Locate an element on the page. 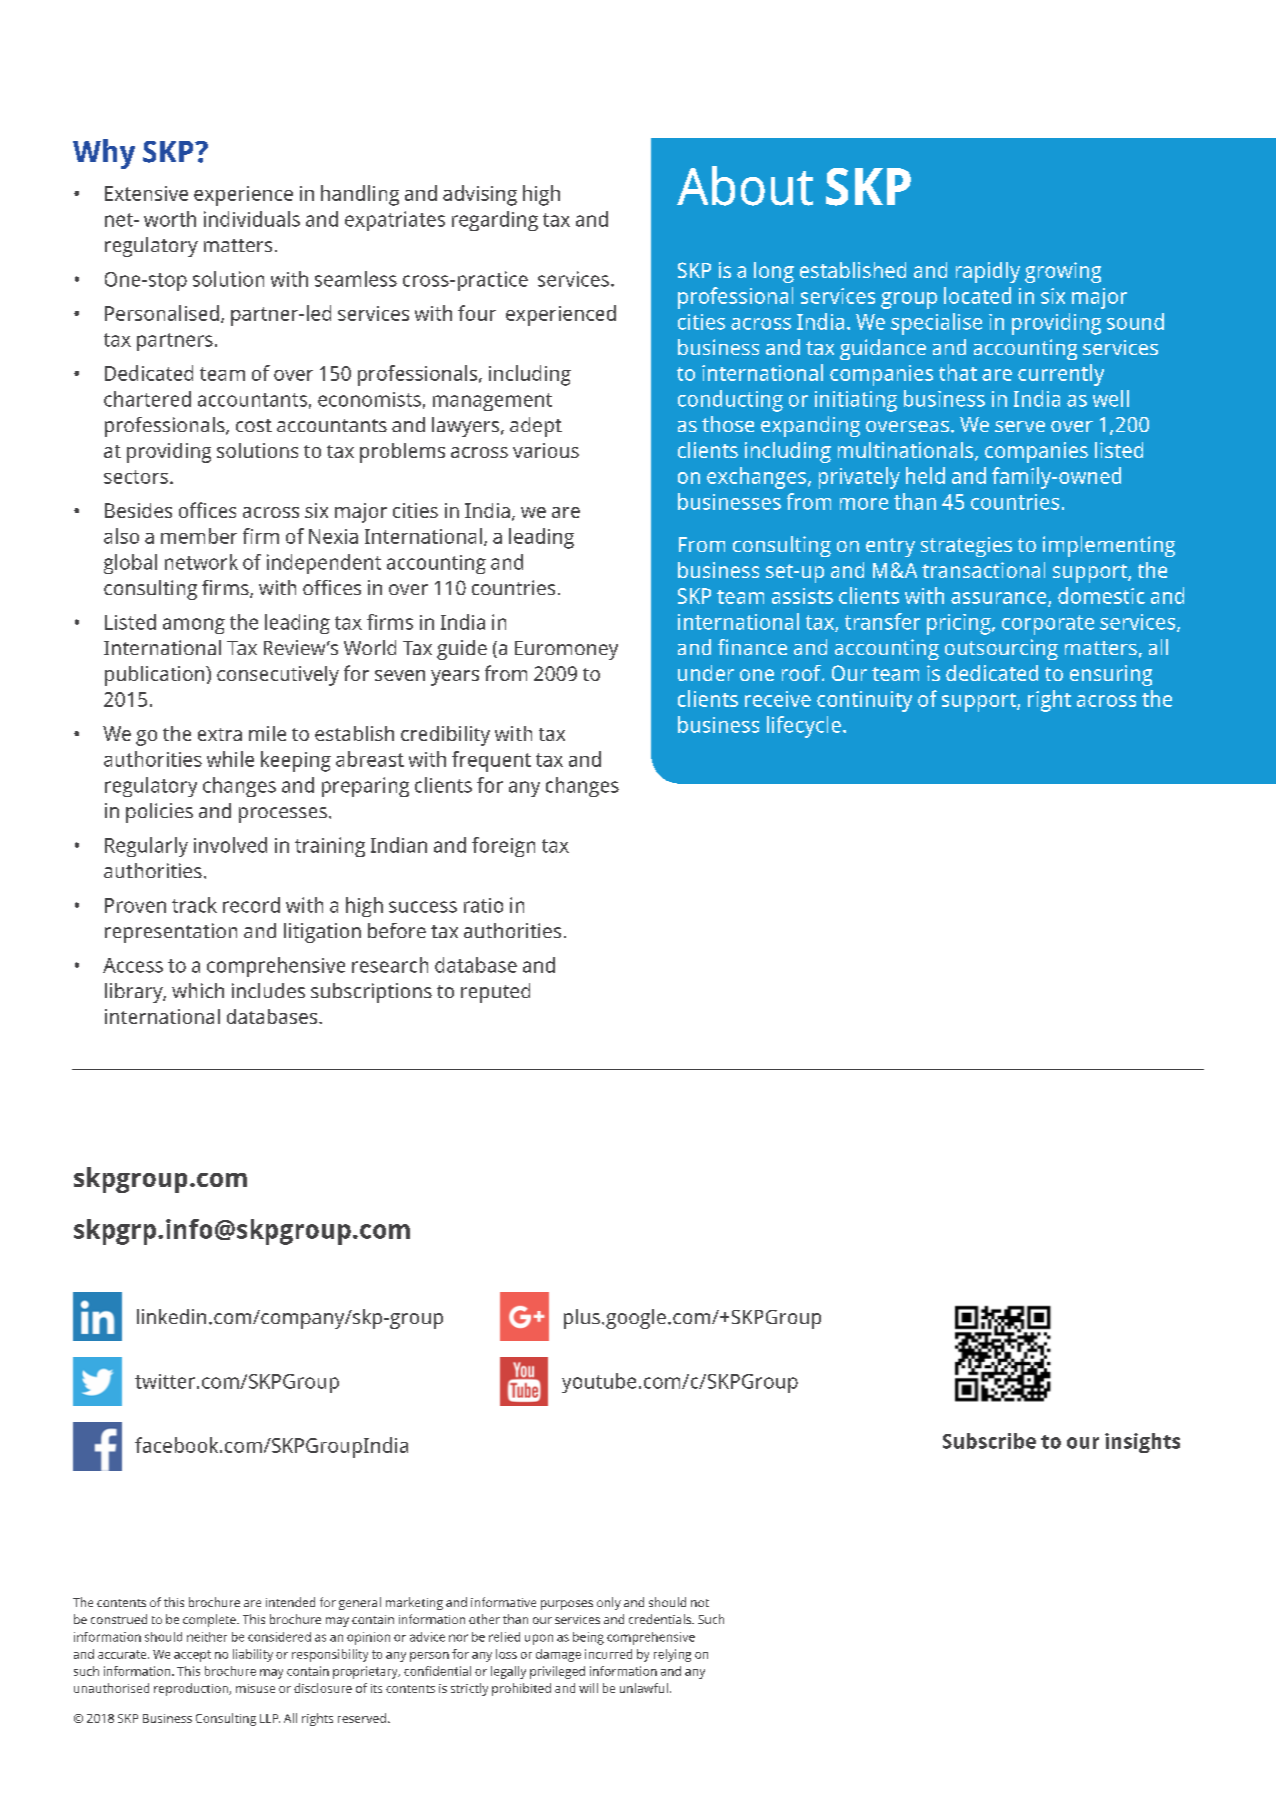 The height and width of the document is (1805, 1276). ratio is located at coordinates (483, 905).
